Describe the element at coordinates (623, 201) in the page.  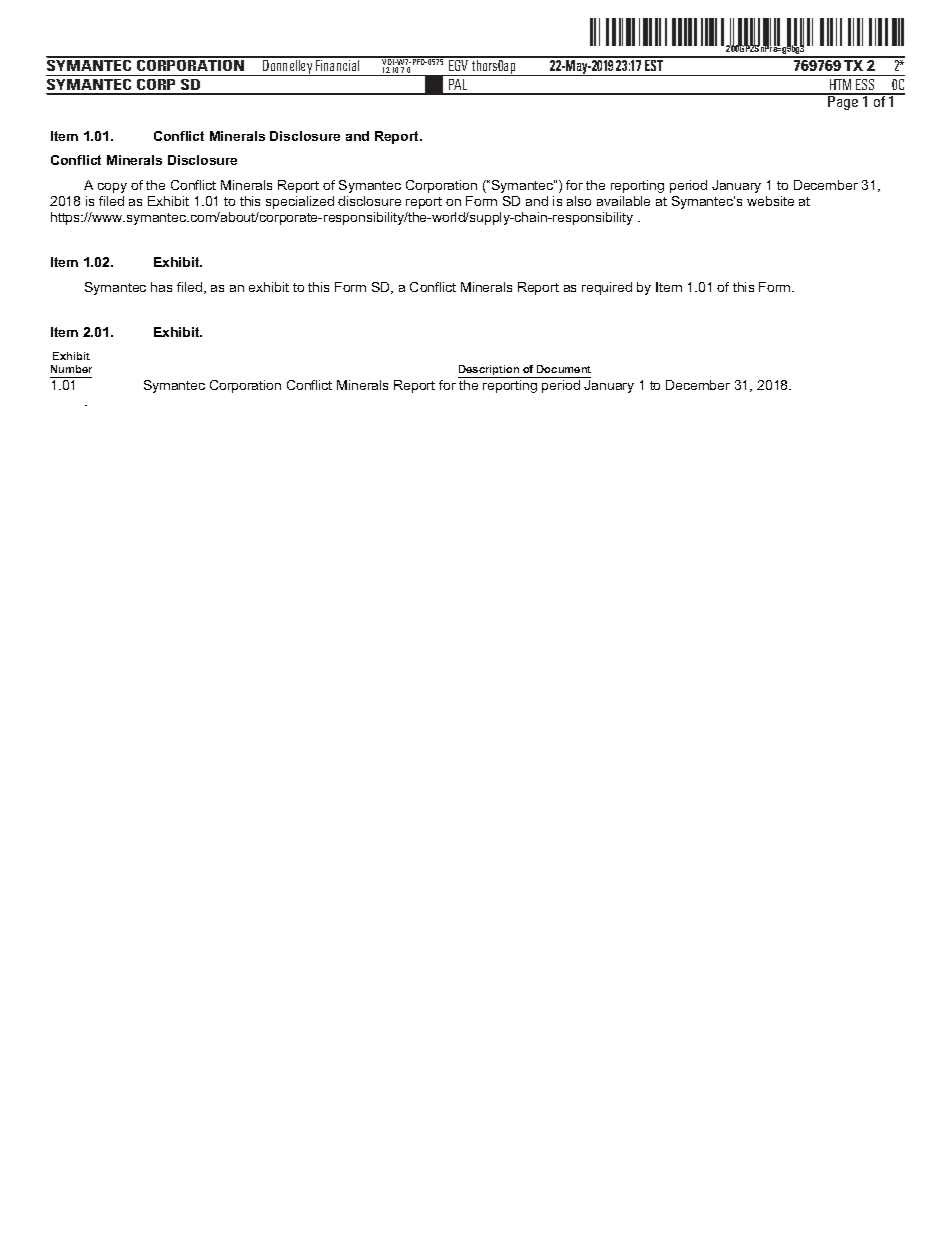
I see `available` at that location.
